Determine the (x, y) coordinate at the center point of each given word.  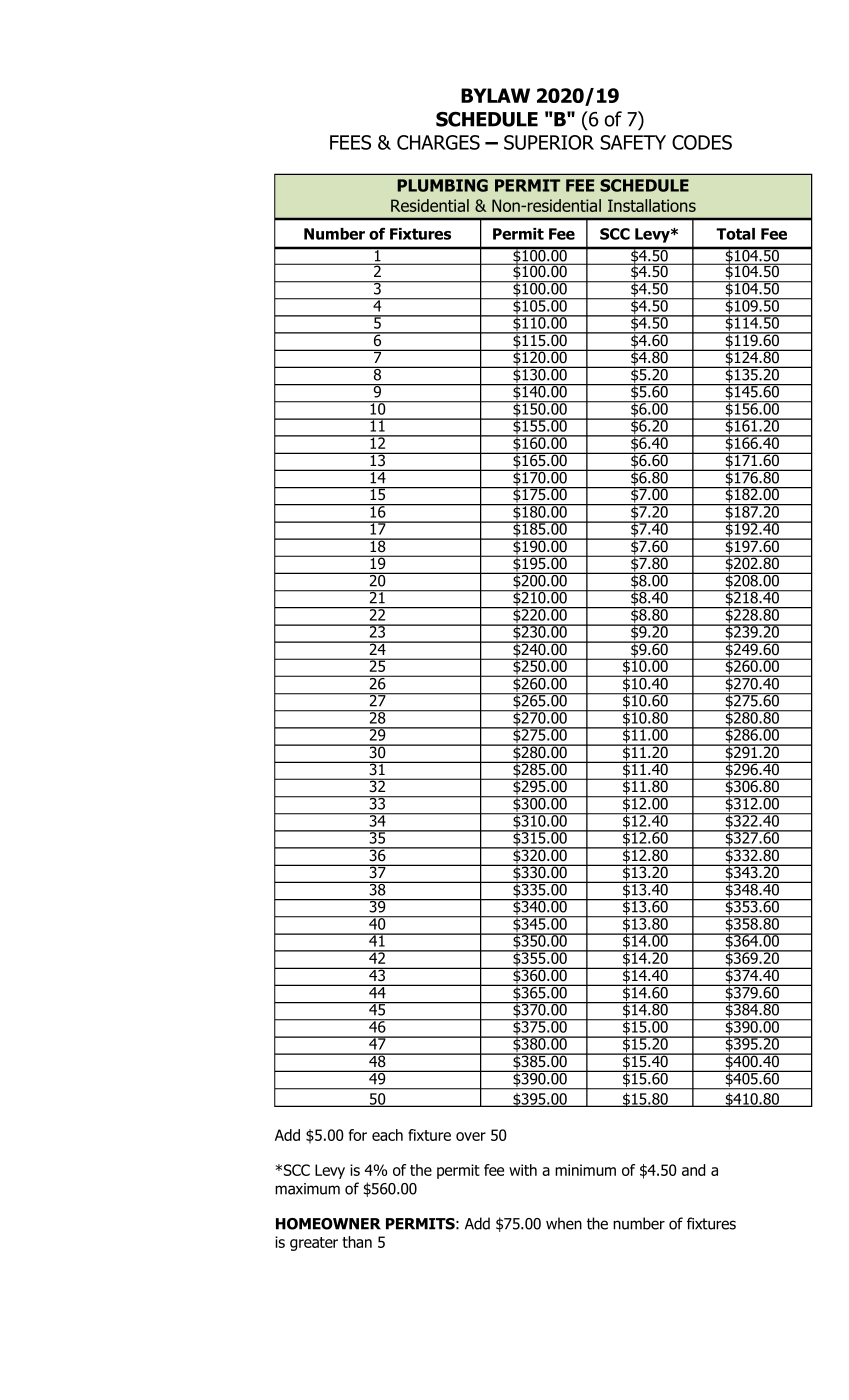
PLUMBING (442, 185)
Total (735, 234)
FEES (350, 142)
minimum (585, 1170)
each (387, 1135)
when (564, 1223)
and (694, 1170)
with (523, 1170)
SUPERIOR (549, 142)
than (357, 1242)
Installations (652, 205)
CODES (702, 142)
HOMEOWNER (328, 1224)
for (358, 1135)
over (471, 1136)
